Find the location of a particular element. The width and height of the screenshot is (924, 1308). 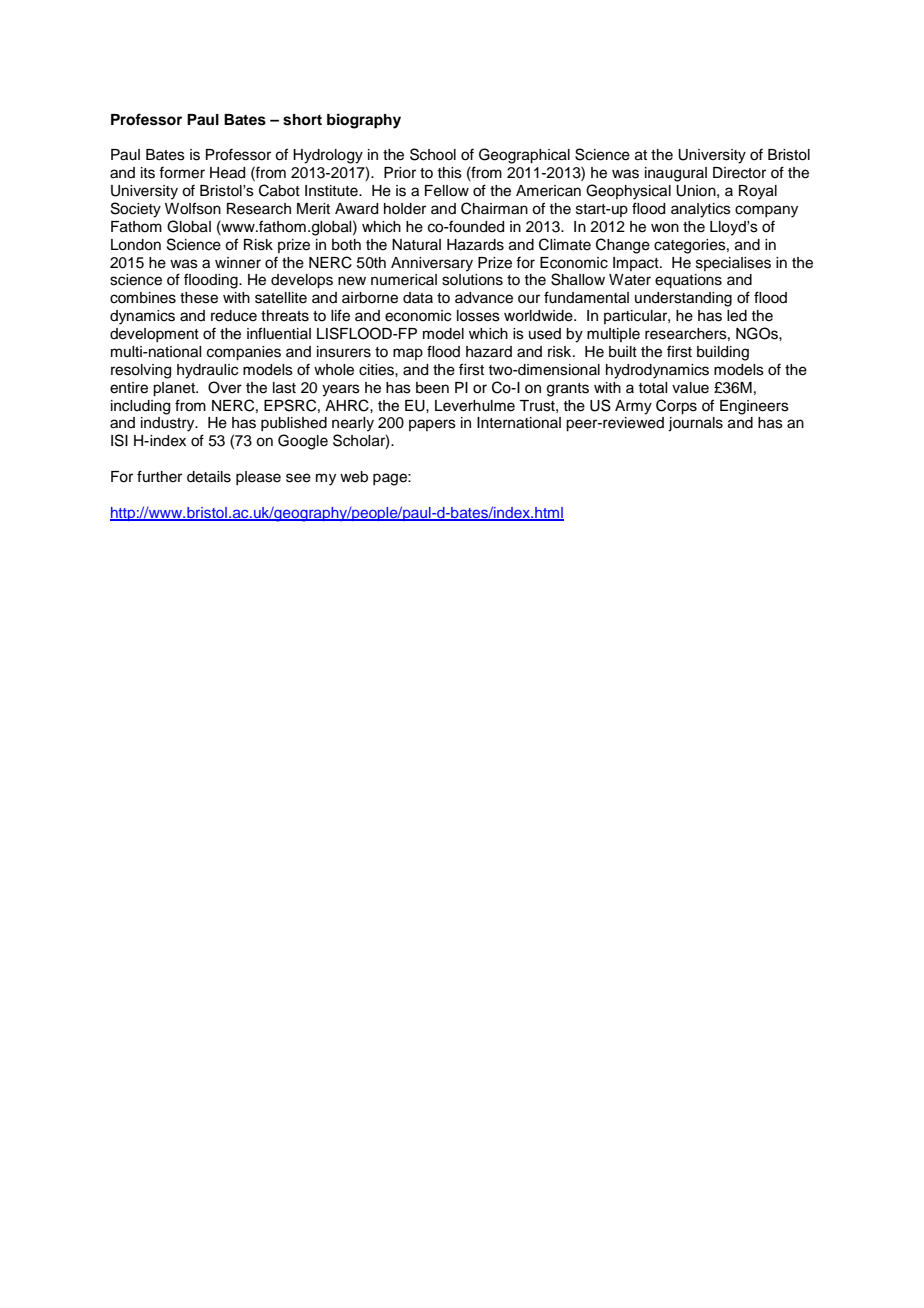

journals is located at coordinates (695, 424).
